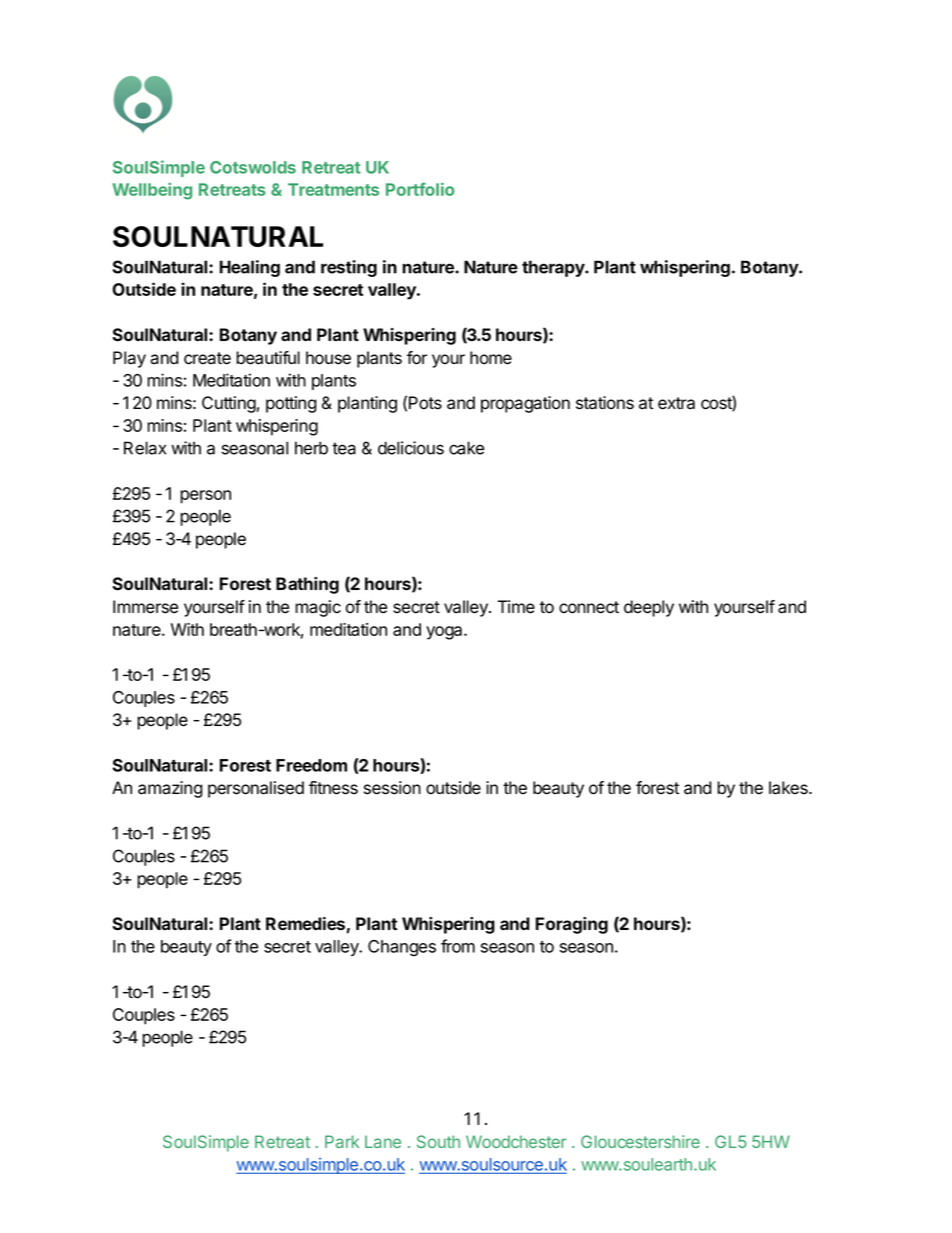 Image resolution: width=952 pixels, height=1233 pixels. Describe the element at coordinates (445, 633) in the image. I see `yoga` at that location.
